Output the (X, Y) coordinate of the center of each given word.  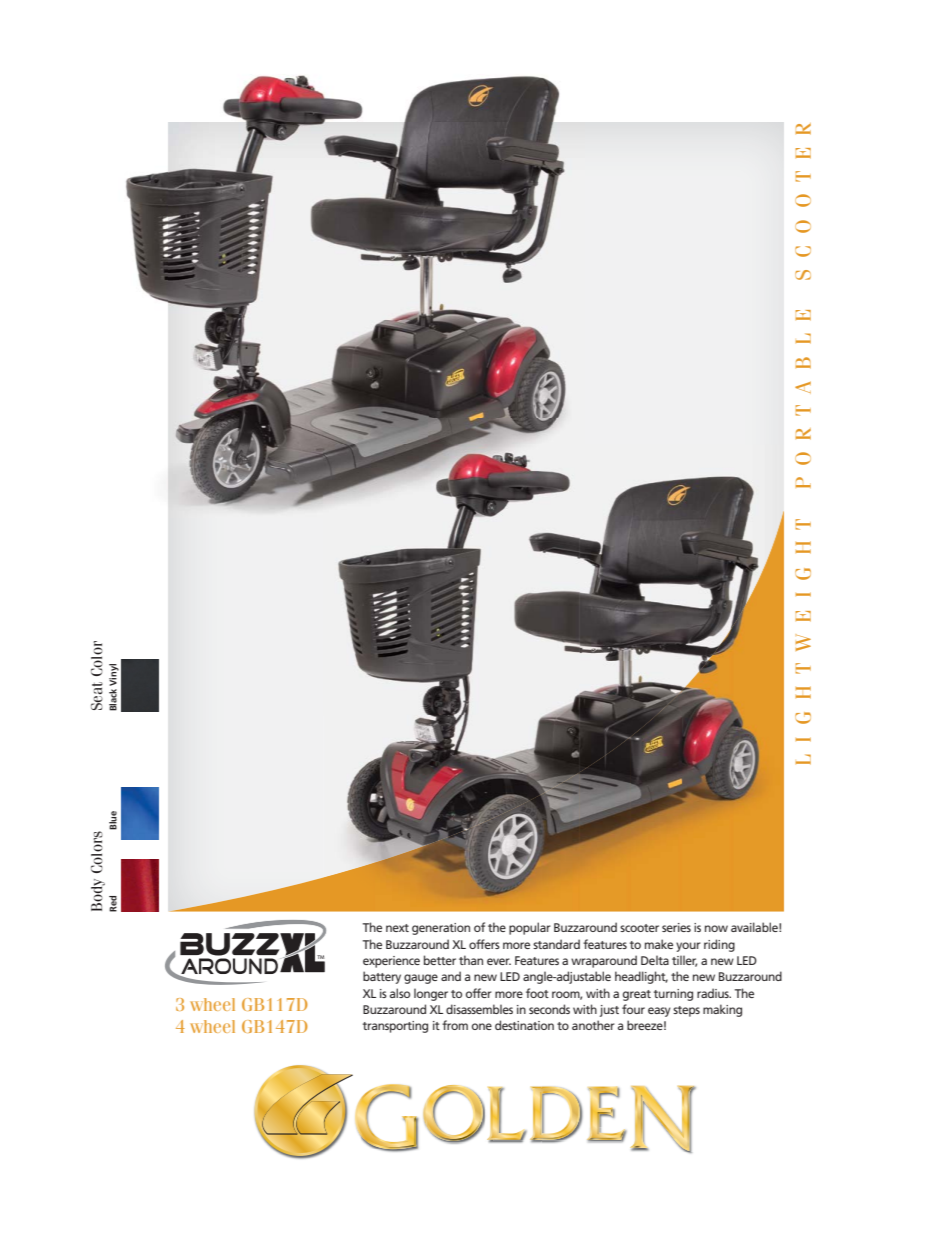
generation (441, 929)
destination (524, 1025)
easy (659, 1012)
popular (530, 928)
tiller (684, 961)
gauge (421, 979)
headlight (641, 977)
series (676, 927)
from (455, 1025)
